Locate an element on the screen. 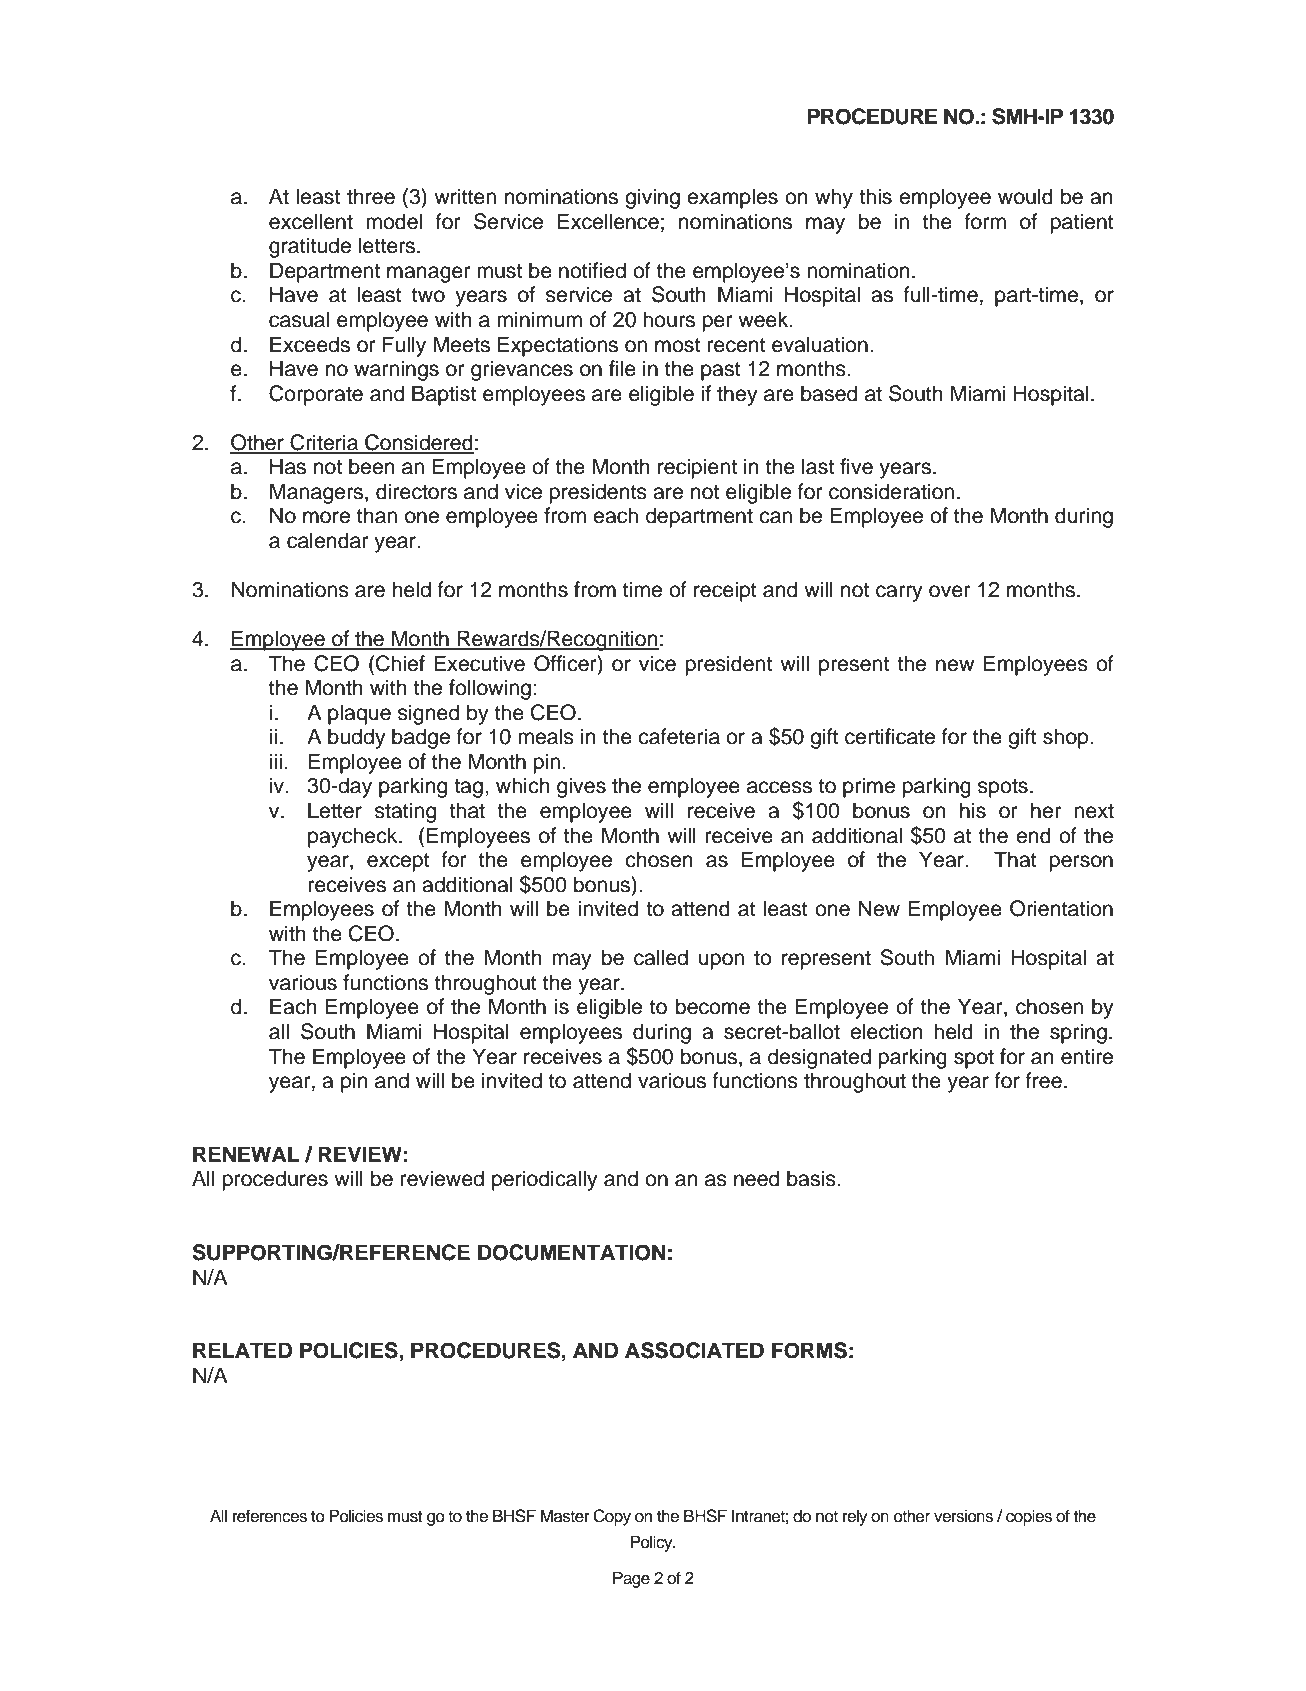 This screenshot has height=1691, width=1306. RENEWAL is located at coordinates (246, 1154).
